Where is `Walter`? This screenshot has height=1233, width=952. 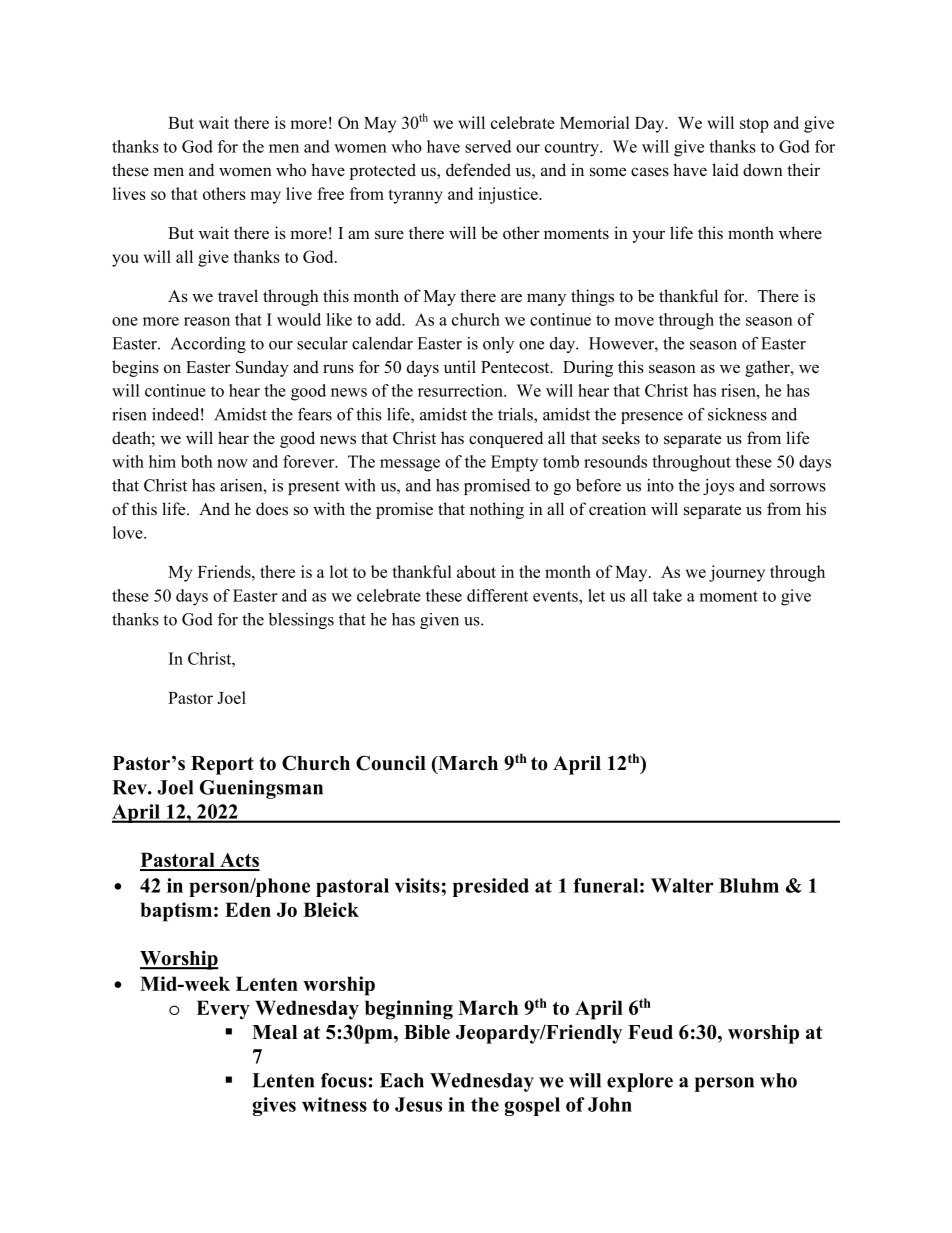 Walter is located at coordinates (682, 885).
